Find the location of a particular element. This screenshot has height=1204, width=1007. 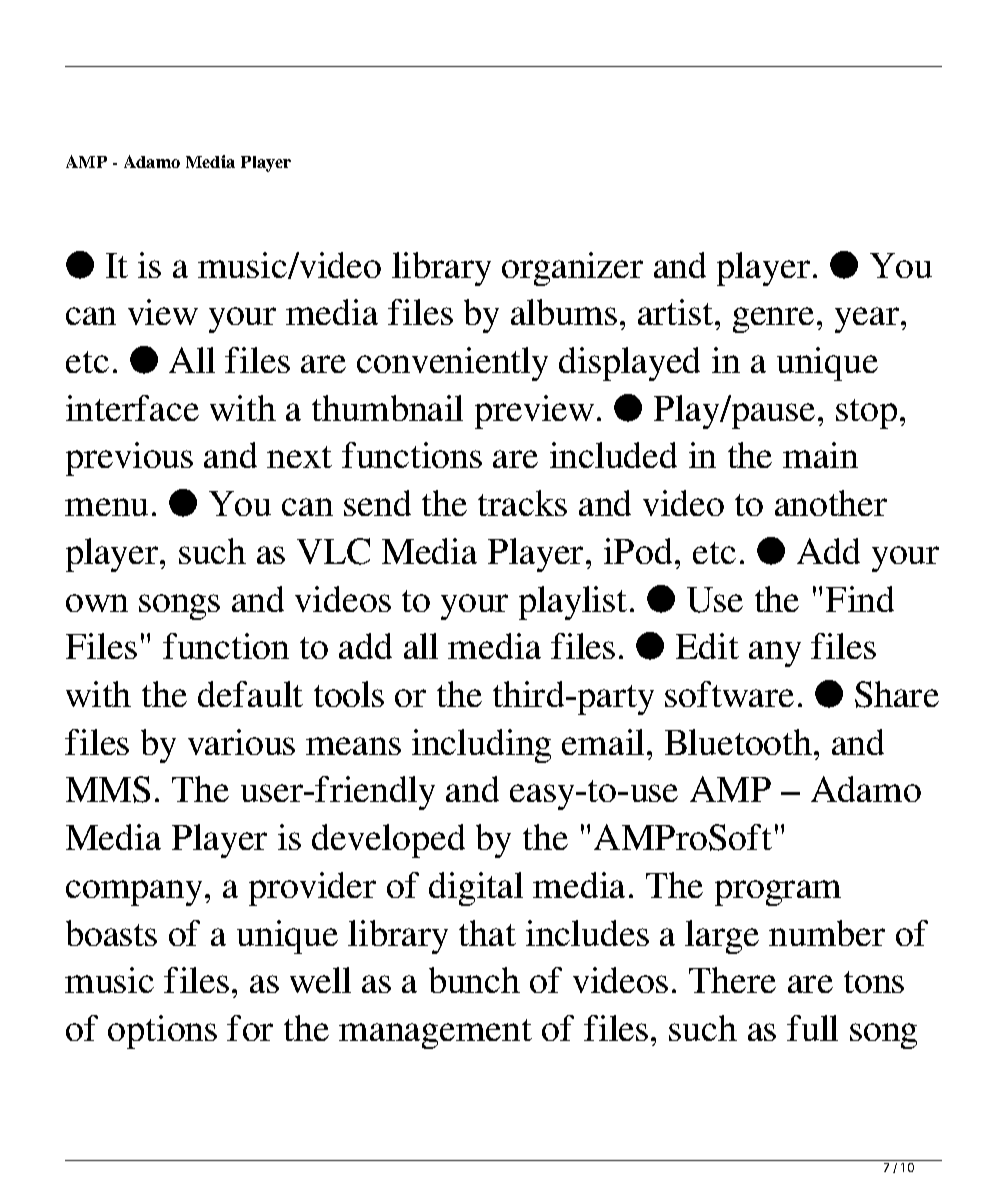

tools is located at coordinates (349, 694).
